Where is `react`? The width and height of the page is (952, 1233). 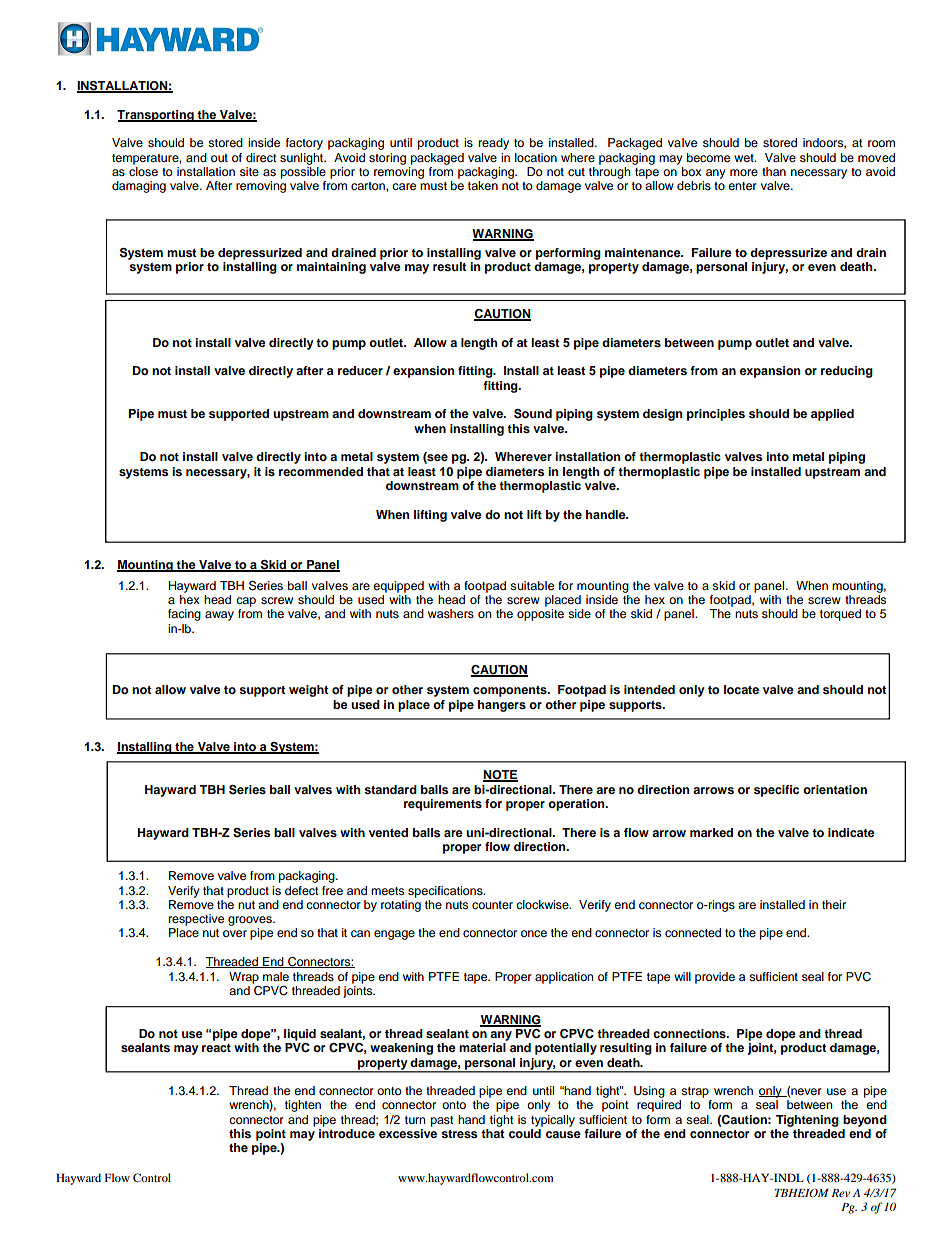
react is located at coordinates (216, 1048).
